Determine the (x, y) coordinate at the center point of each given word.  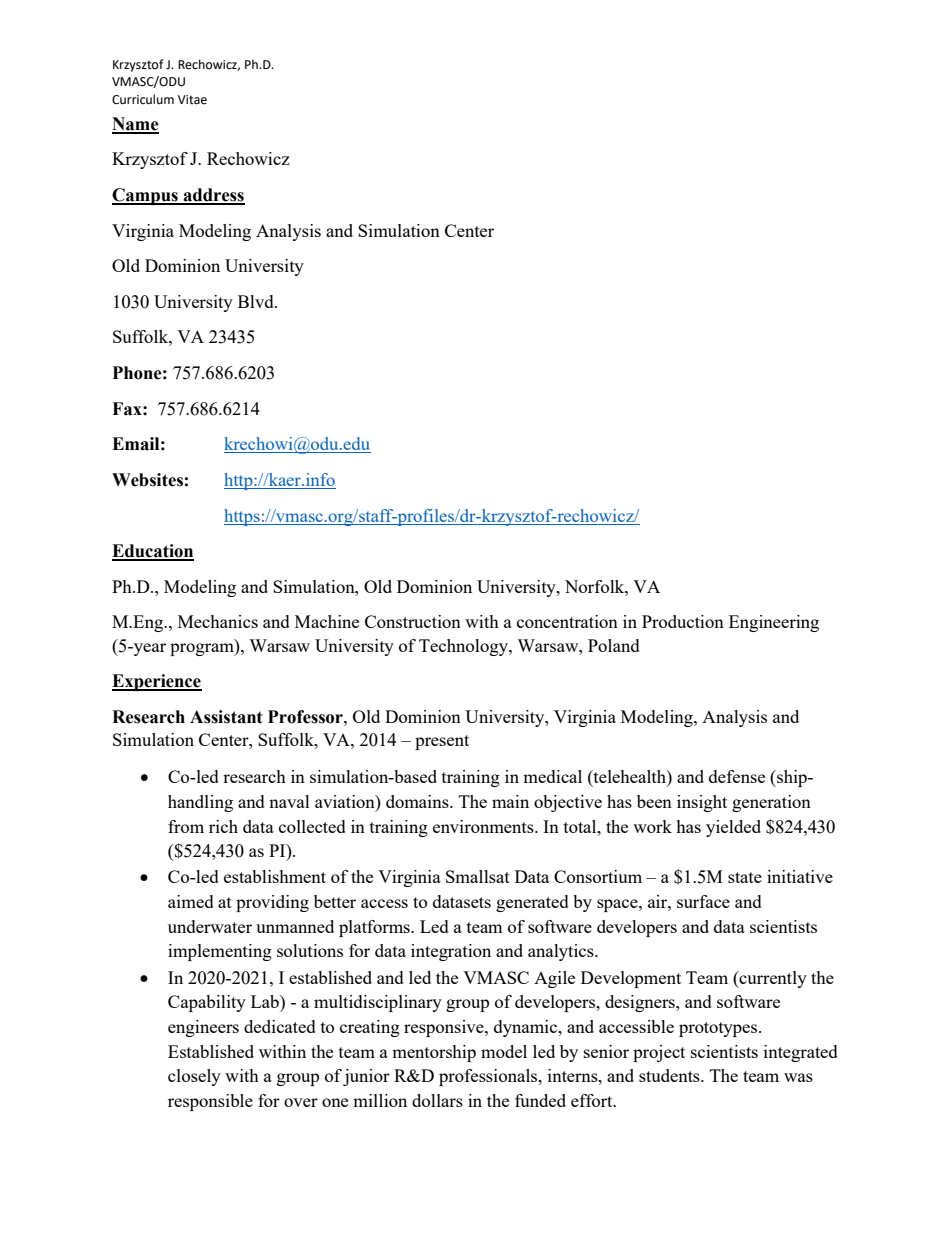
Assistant (226, 717)
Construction (413, 621)
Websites (147, 480)
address (213, 196)
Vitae (192, 100)
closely (194, 1077)
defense (737, 776)
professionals (489, 1077)
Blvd (257, 301)
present (442, 742)
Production (683, 621)
